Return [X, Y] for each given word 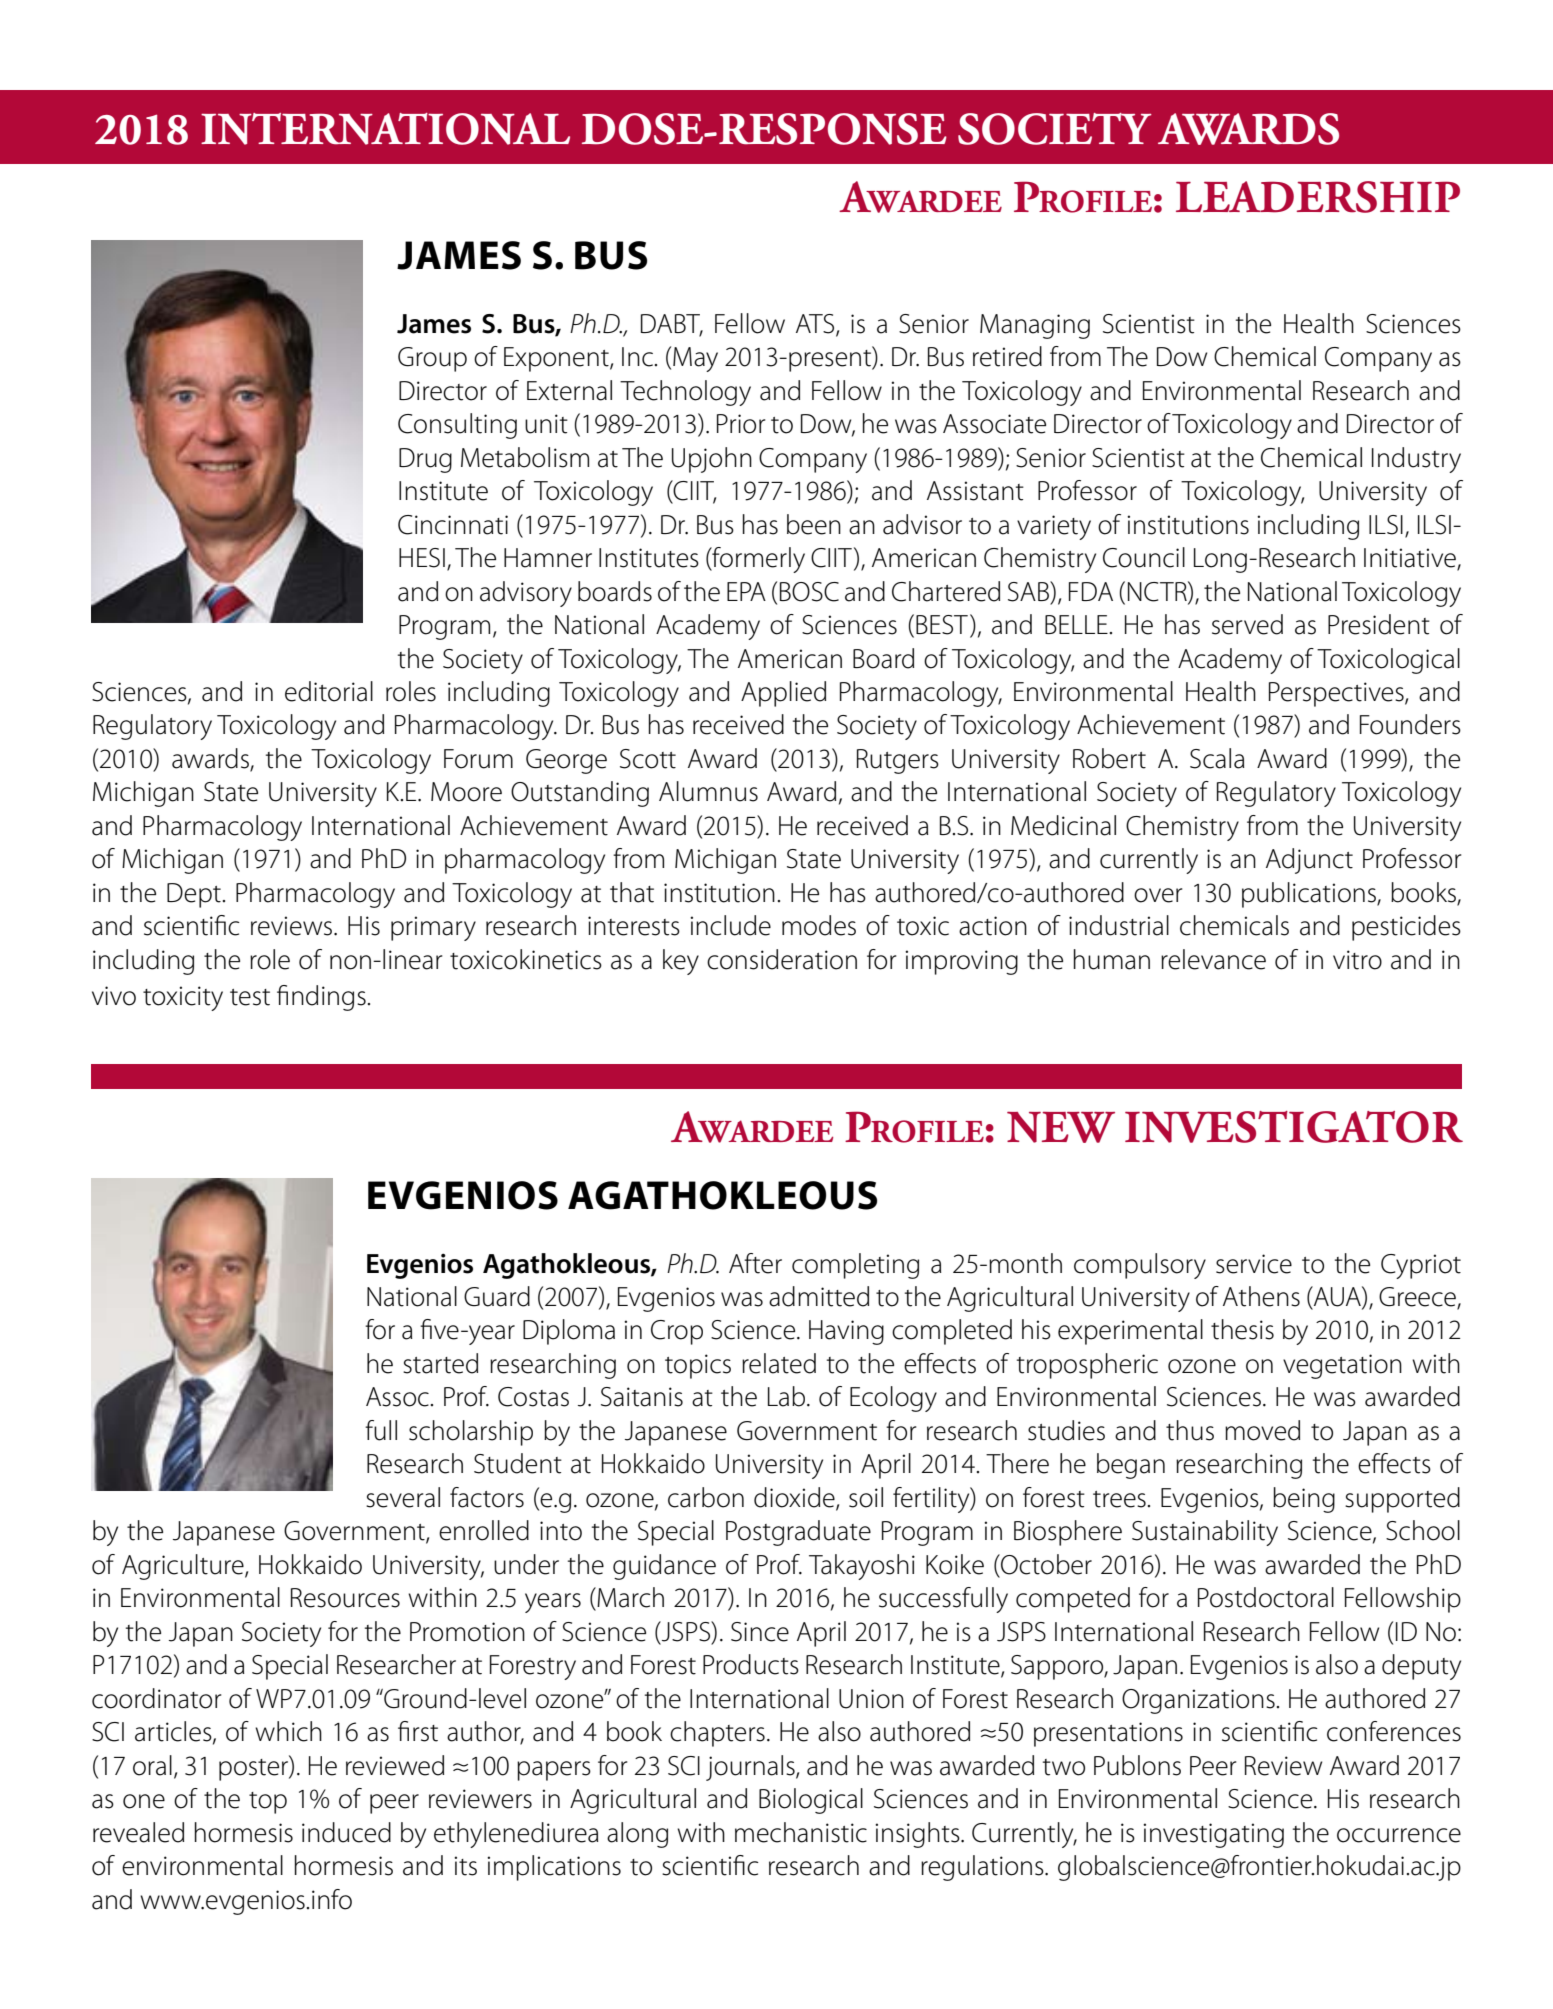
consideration [782, 959]
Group [432, 359]
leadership [1318, 197]
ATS [816, 324]
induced [346, 1832]
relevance [1213, 959]
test [250, 997]
